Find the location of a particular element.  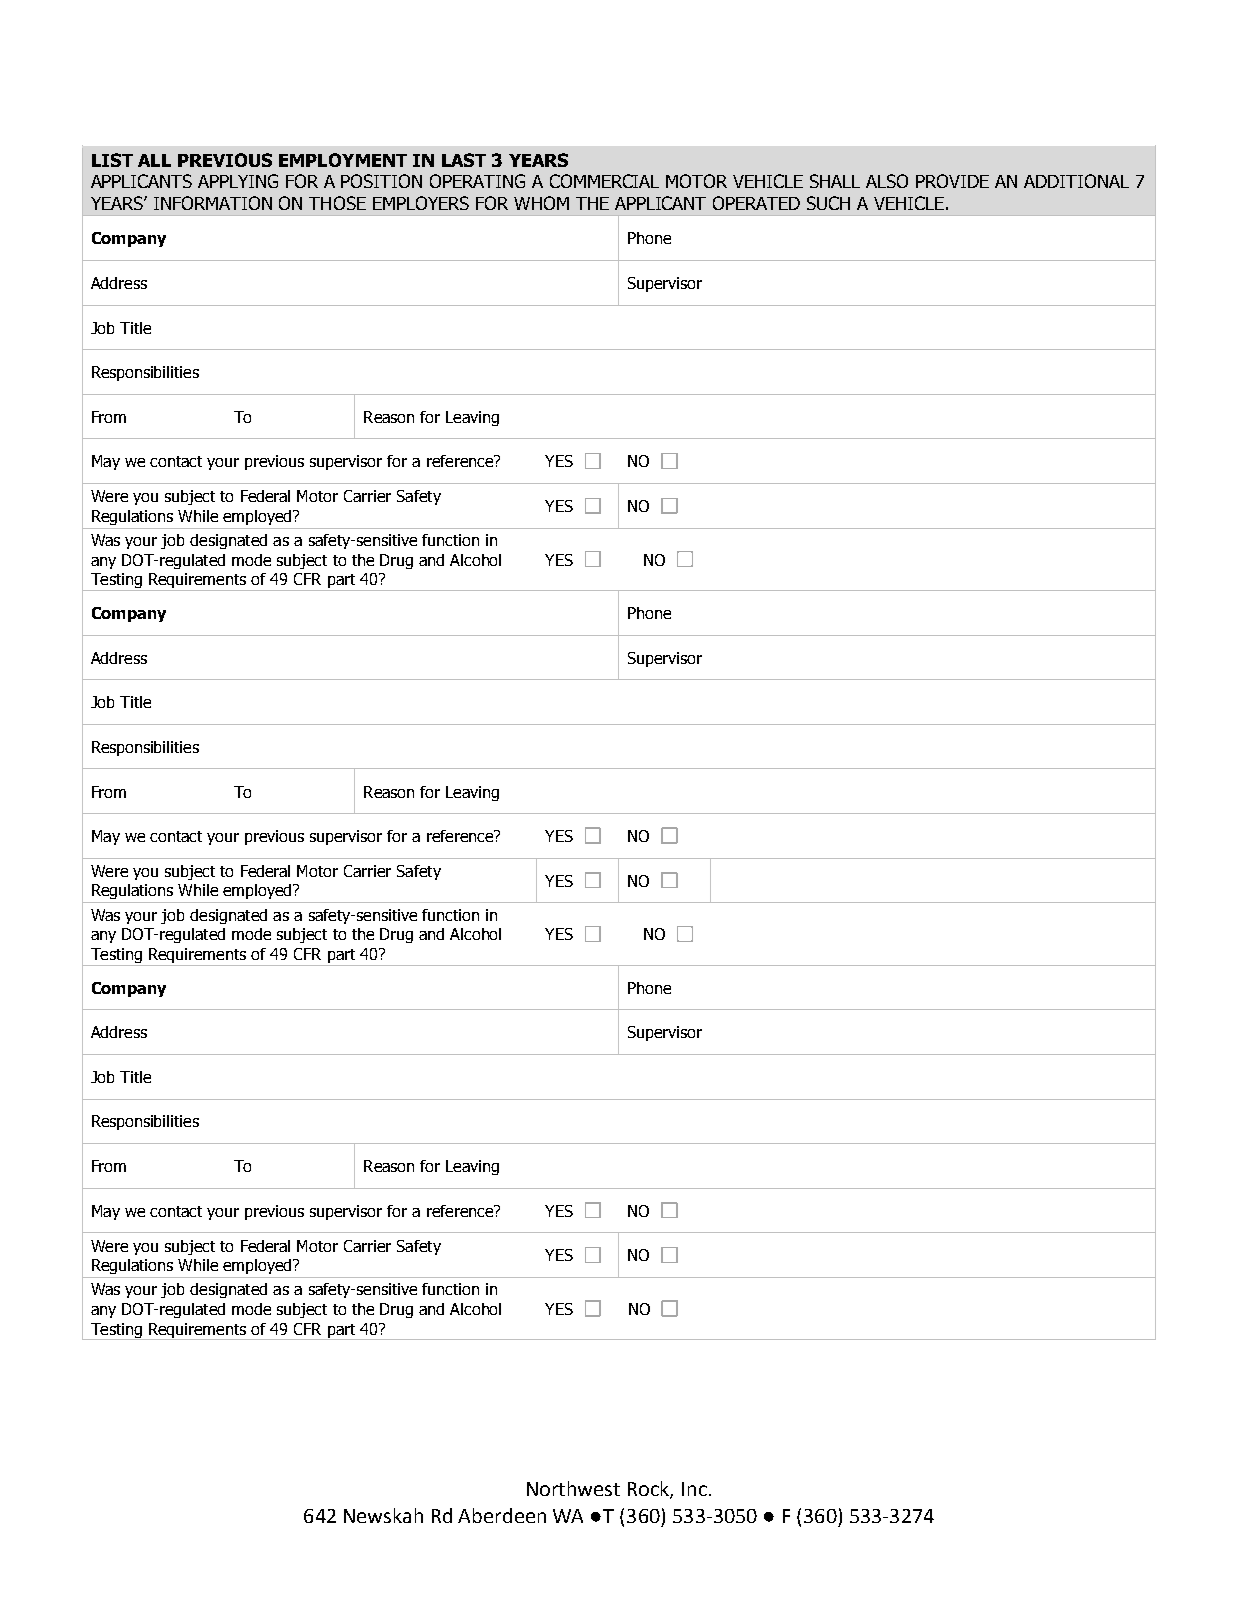

Inc is located at coordinates (694, 1489).
